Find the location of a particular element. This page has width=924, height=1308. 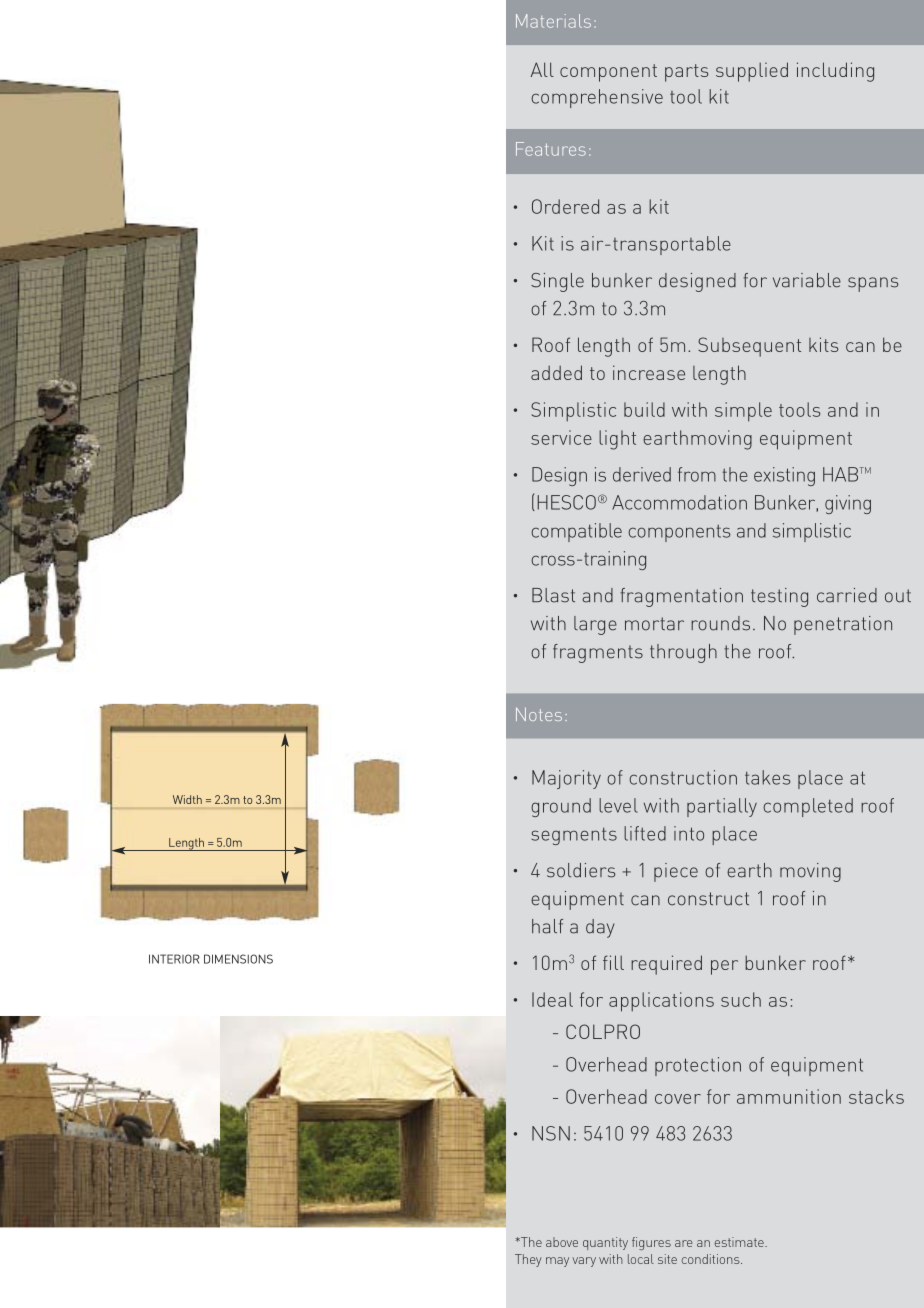

They is located at coordinates (528, 1260).
